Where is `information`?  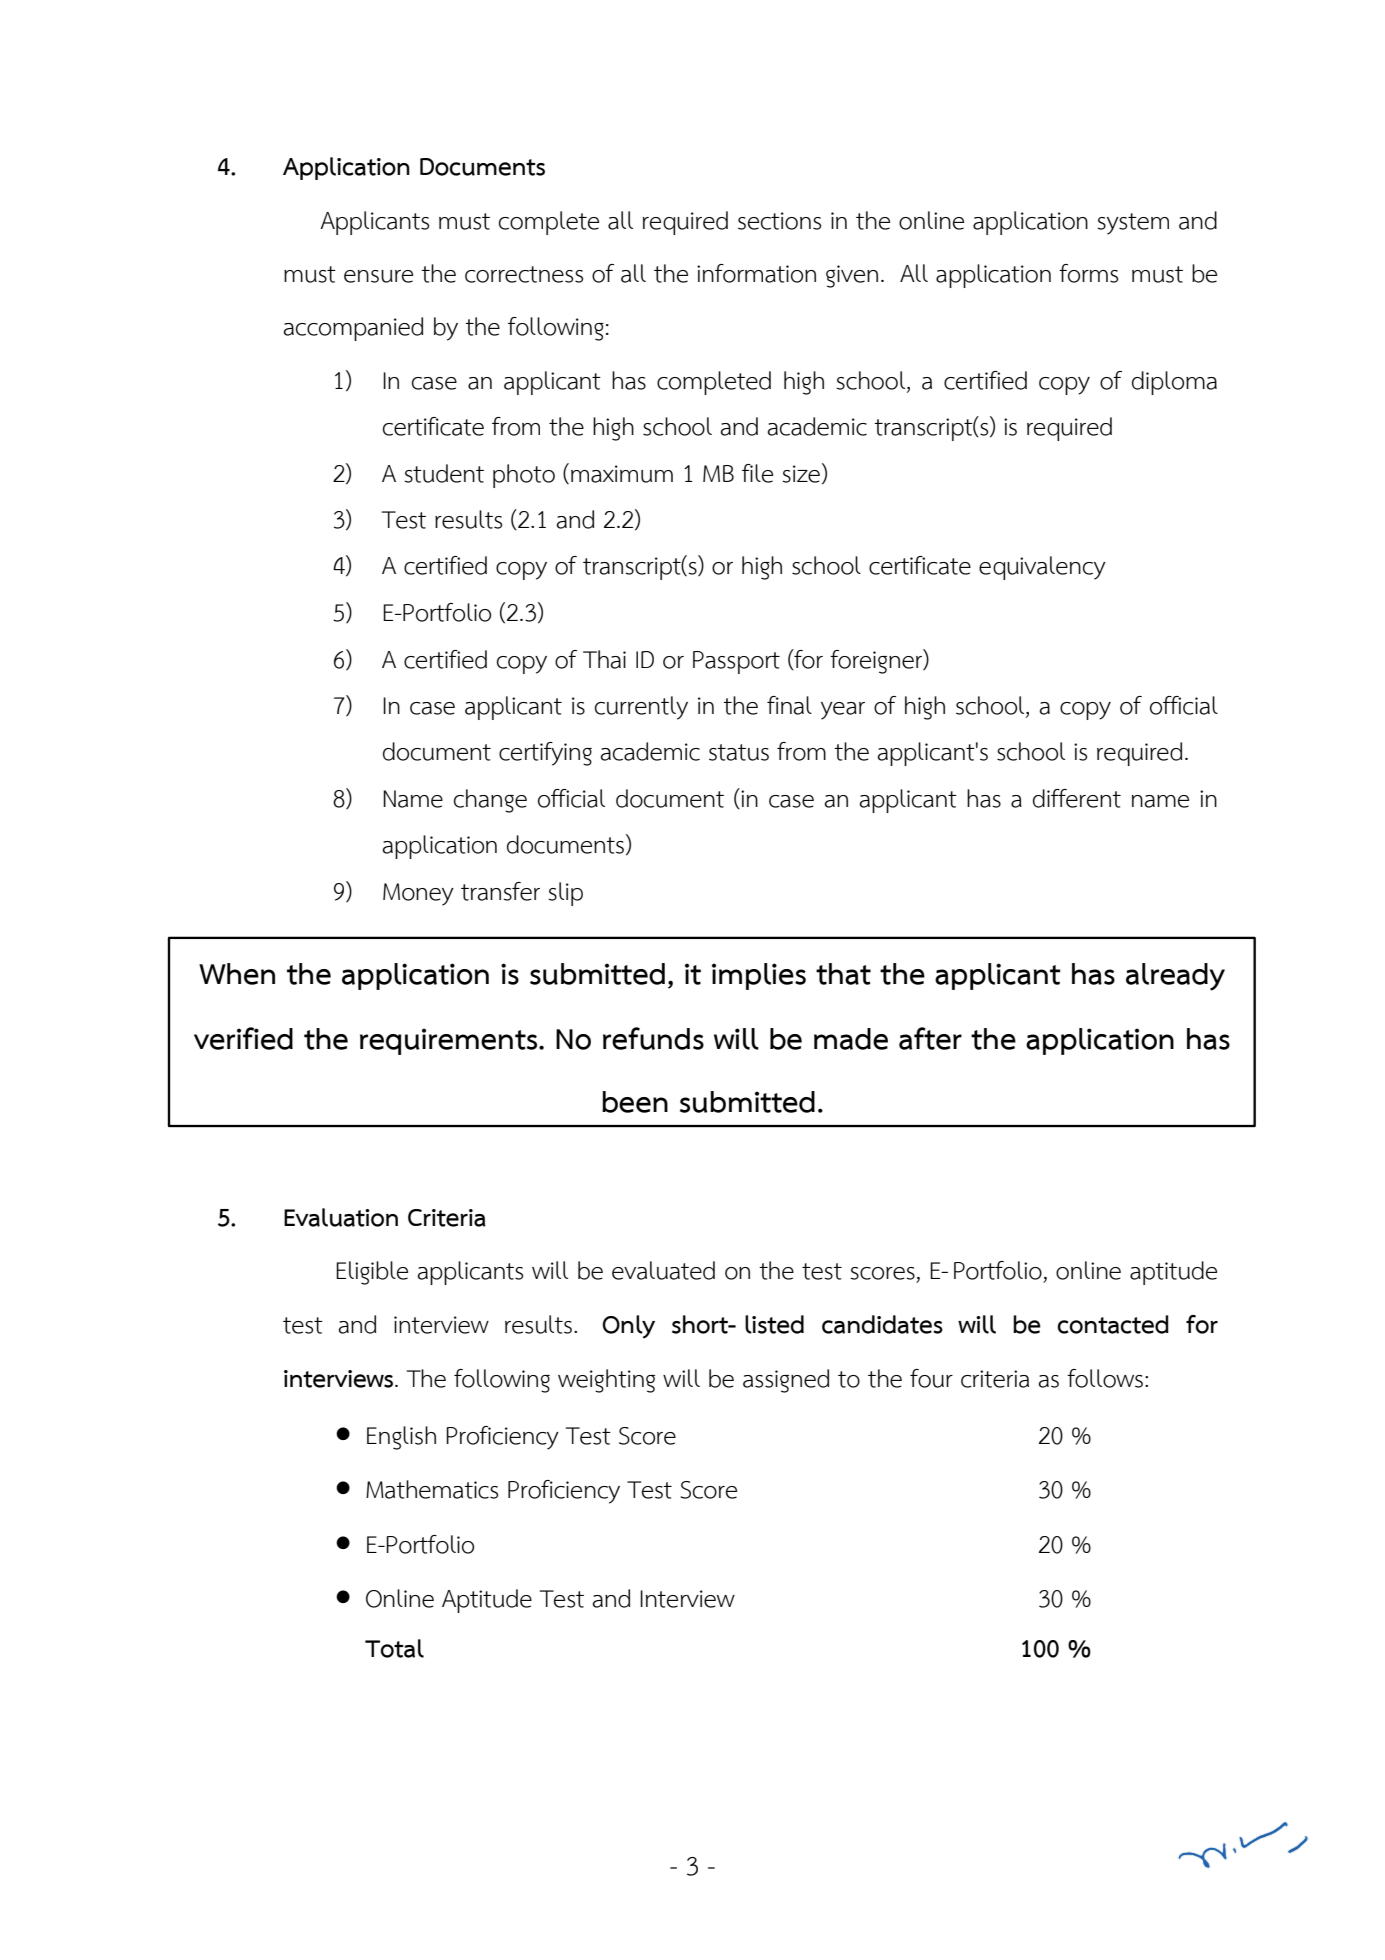
information is located at coordinates (756, 273).
